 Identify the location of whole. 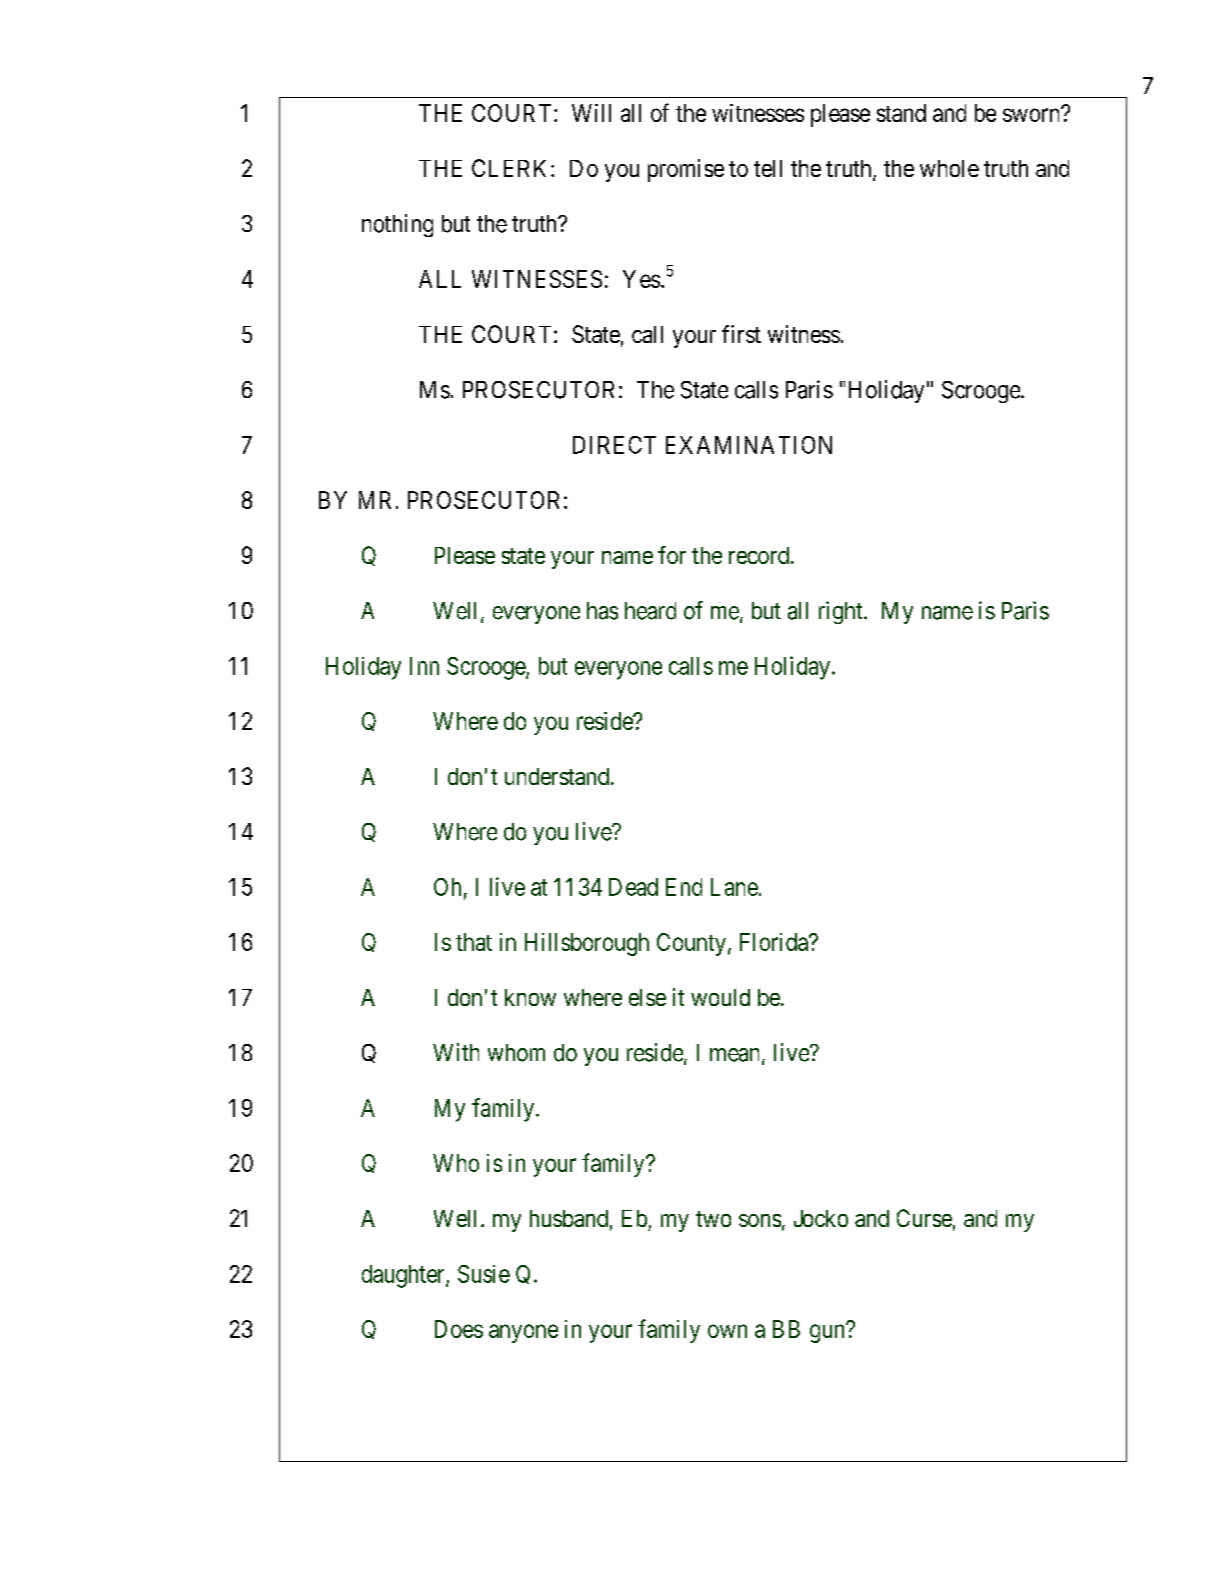
(949, 168).
